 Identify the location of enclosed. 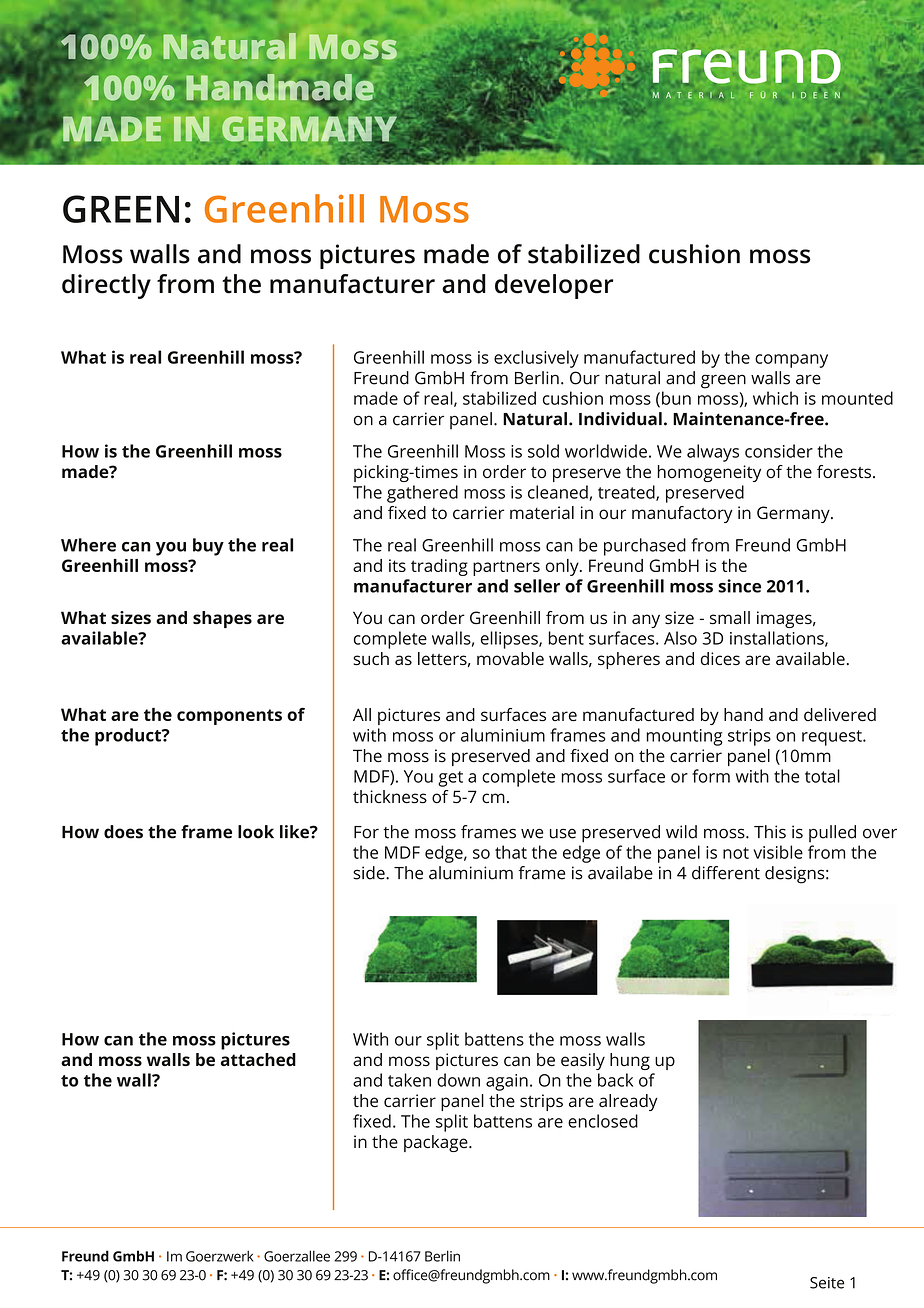
(603, 1121).
